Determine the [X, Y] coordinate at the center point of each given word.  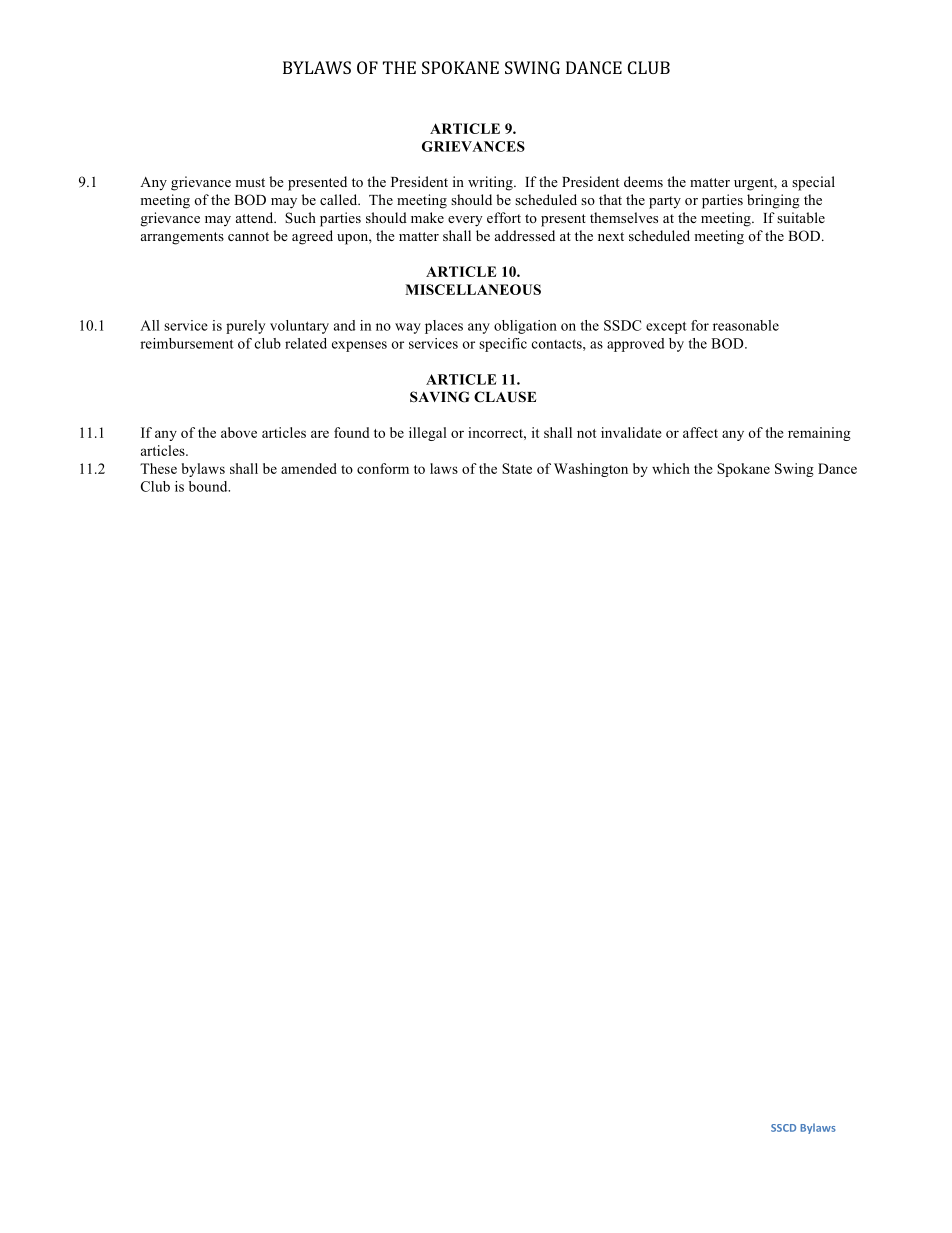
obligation [525, 327]
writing [491, 183]
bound [209, 486]
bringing [773, 201]
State [517, 468]
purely [245, 327]
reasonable [746, 325]
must [250, 182]
